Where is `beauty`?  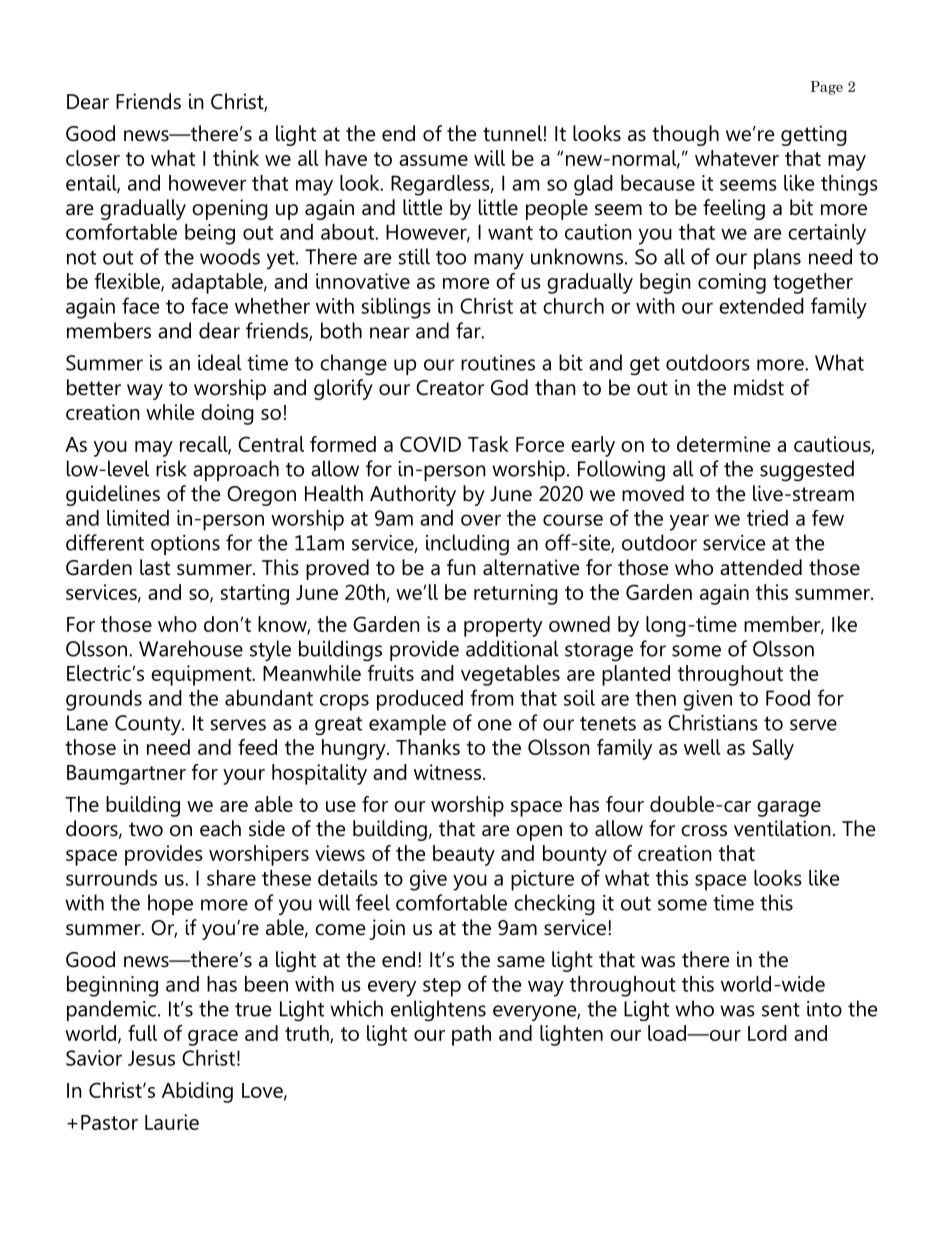
beauty is located at coordinates (464, 855).
